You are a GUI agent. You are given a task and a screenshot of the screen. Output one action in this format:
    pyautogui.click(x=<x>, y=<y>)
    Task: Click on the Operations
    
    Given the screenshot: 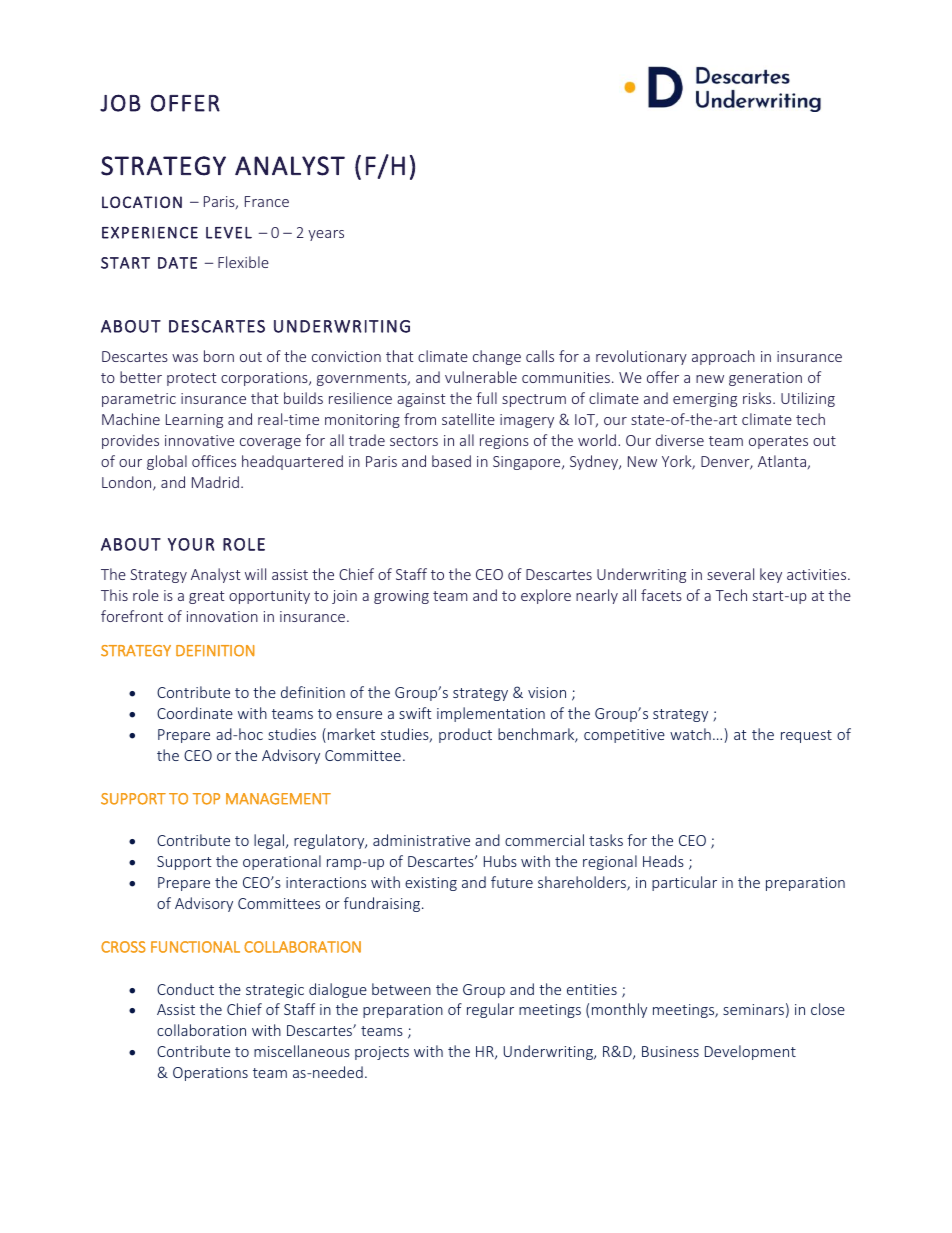 What is the action you would take?
    pyautogui.click(x=210, y=1074)
